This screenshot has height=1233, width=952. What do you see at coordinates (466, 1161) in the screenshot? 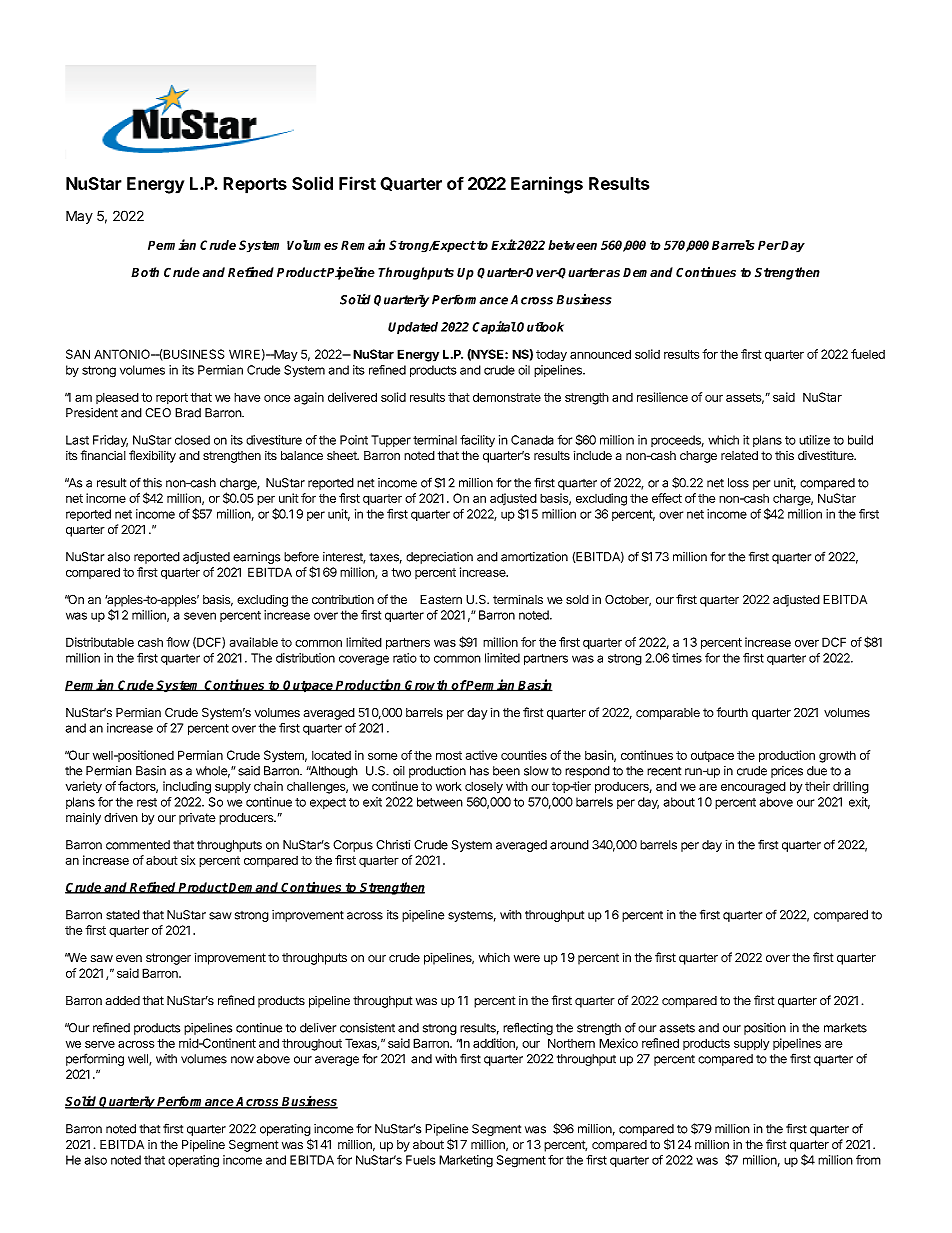
I see `Marketing` at bounding box center [466, 1161].
